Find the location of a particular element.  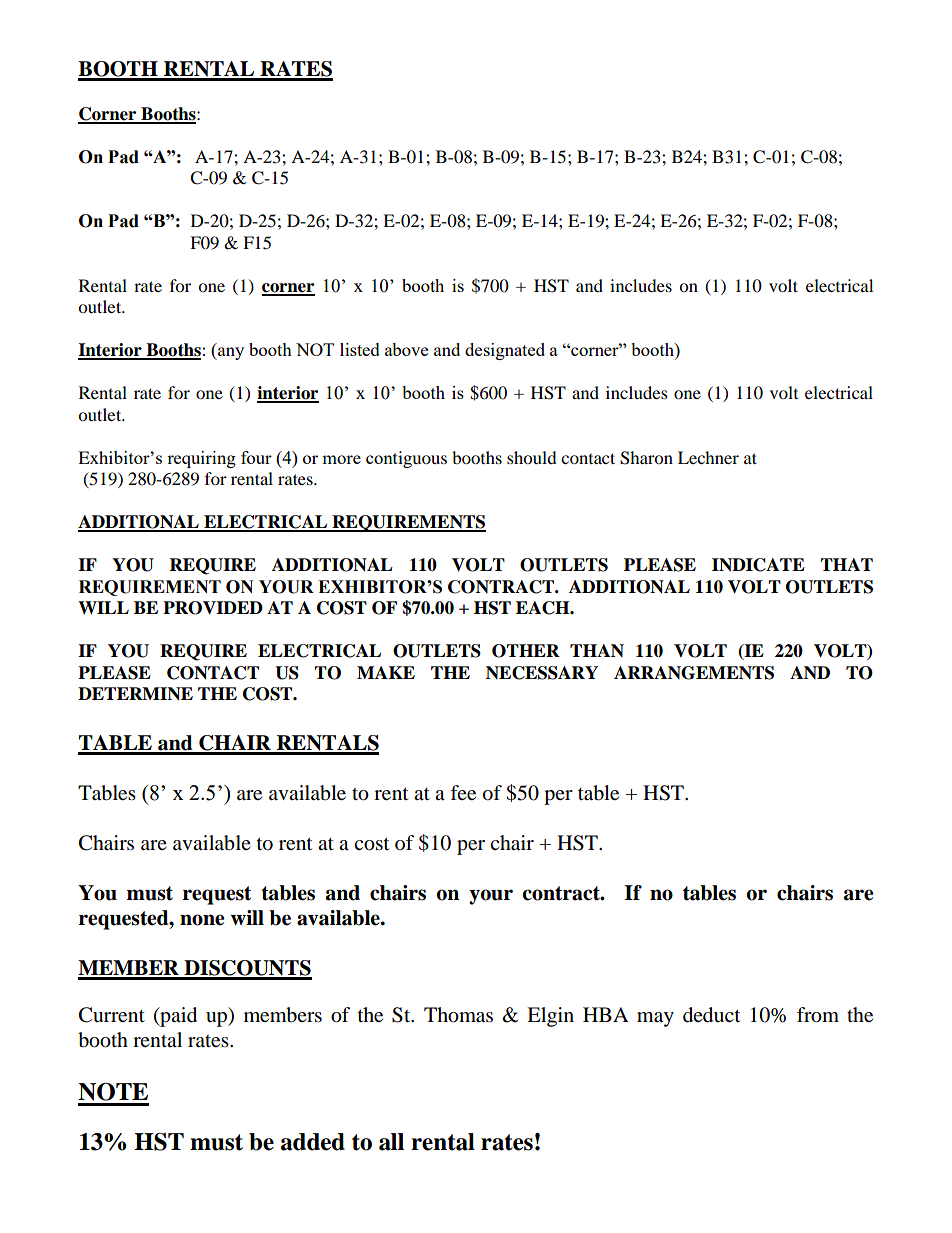

none is located at coordinates (202, 920).
